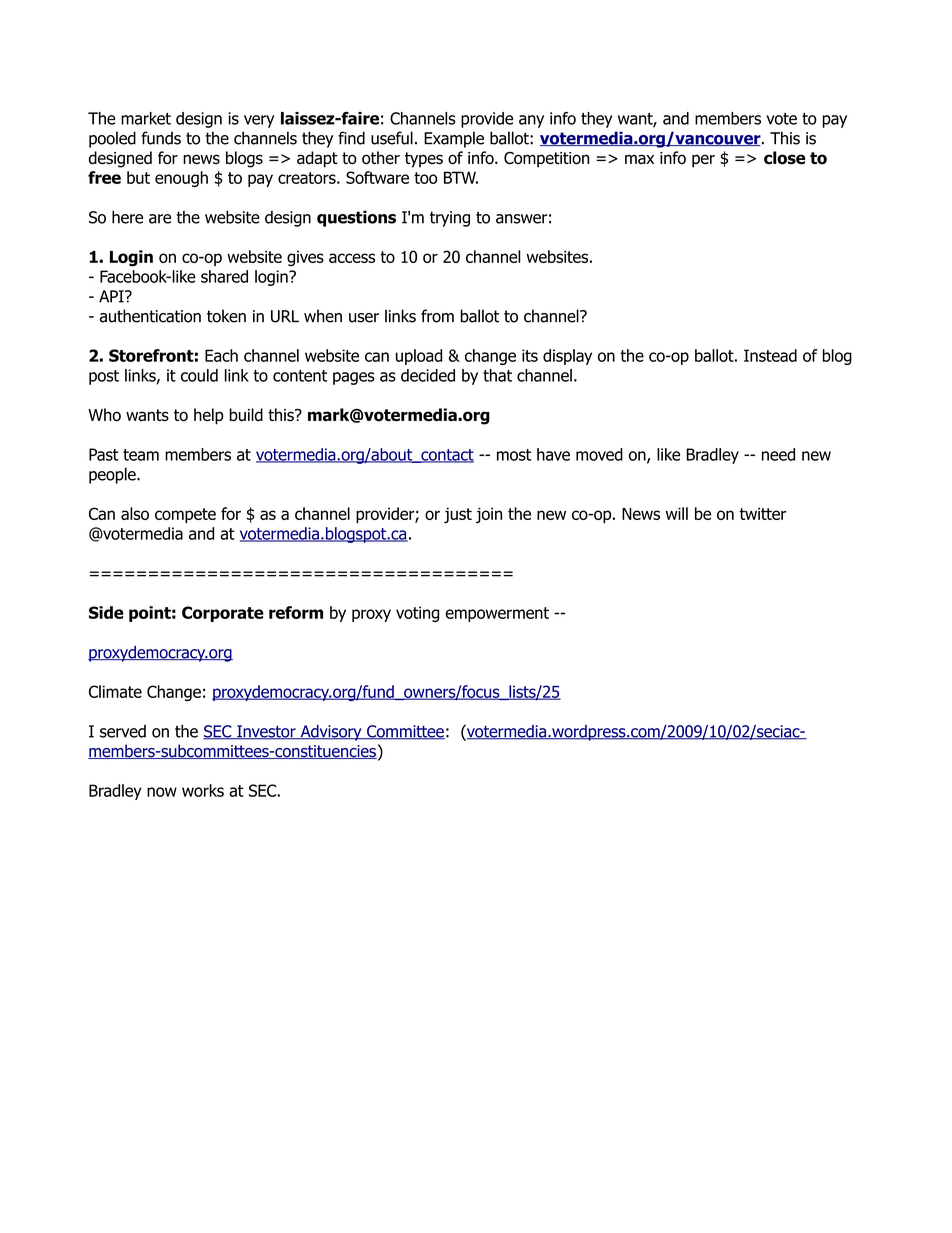 This document has width=952, height=1233. I want to click on per, so click(703, 161).
